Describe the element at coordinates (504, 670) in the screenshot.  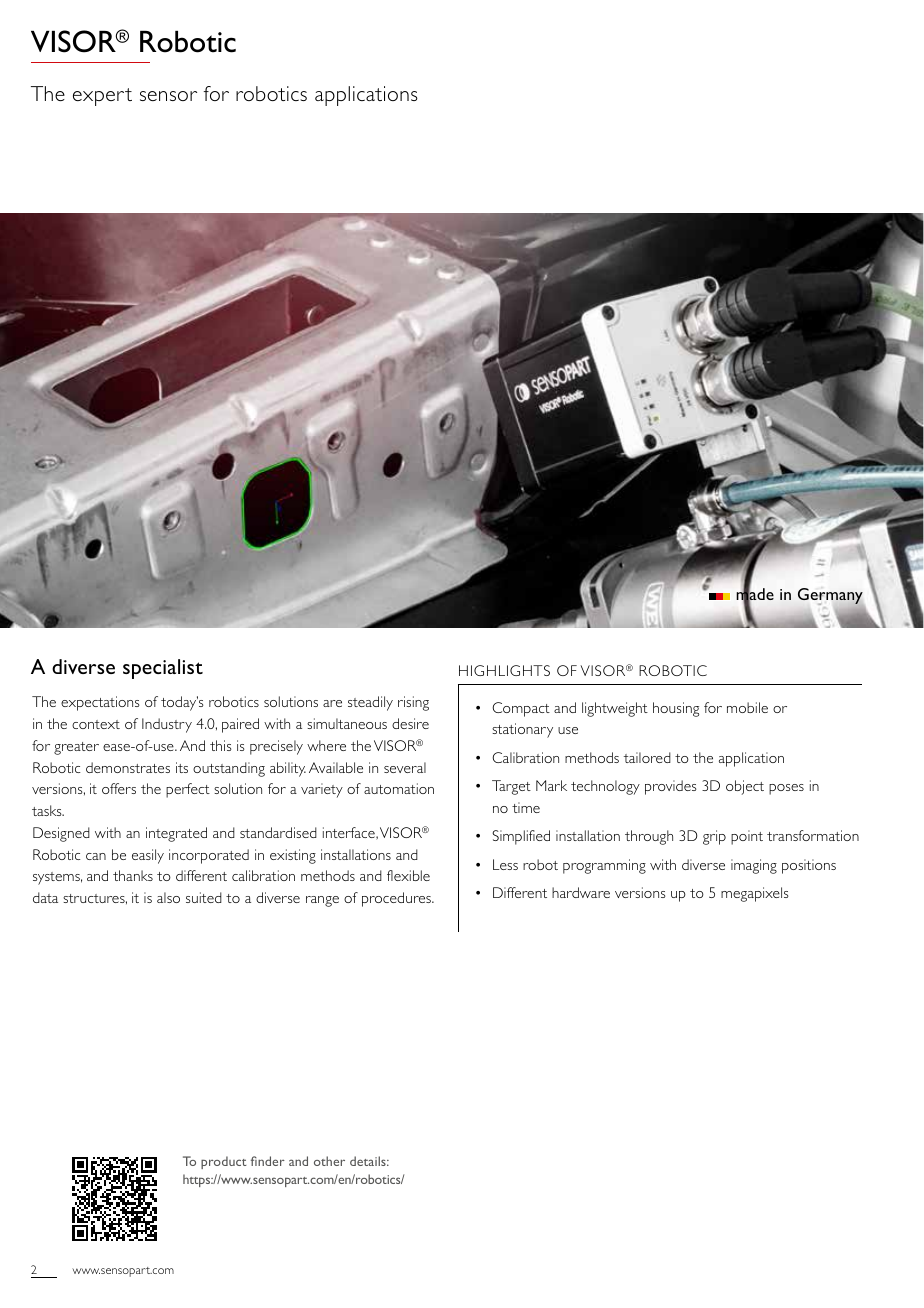
I see `HIGHLIGHTS` at that location.
